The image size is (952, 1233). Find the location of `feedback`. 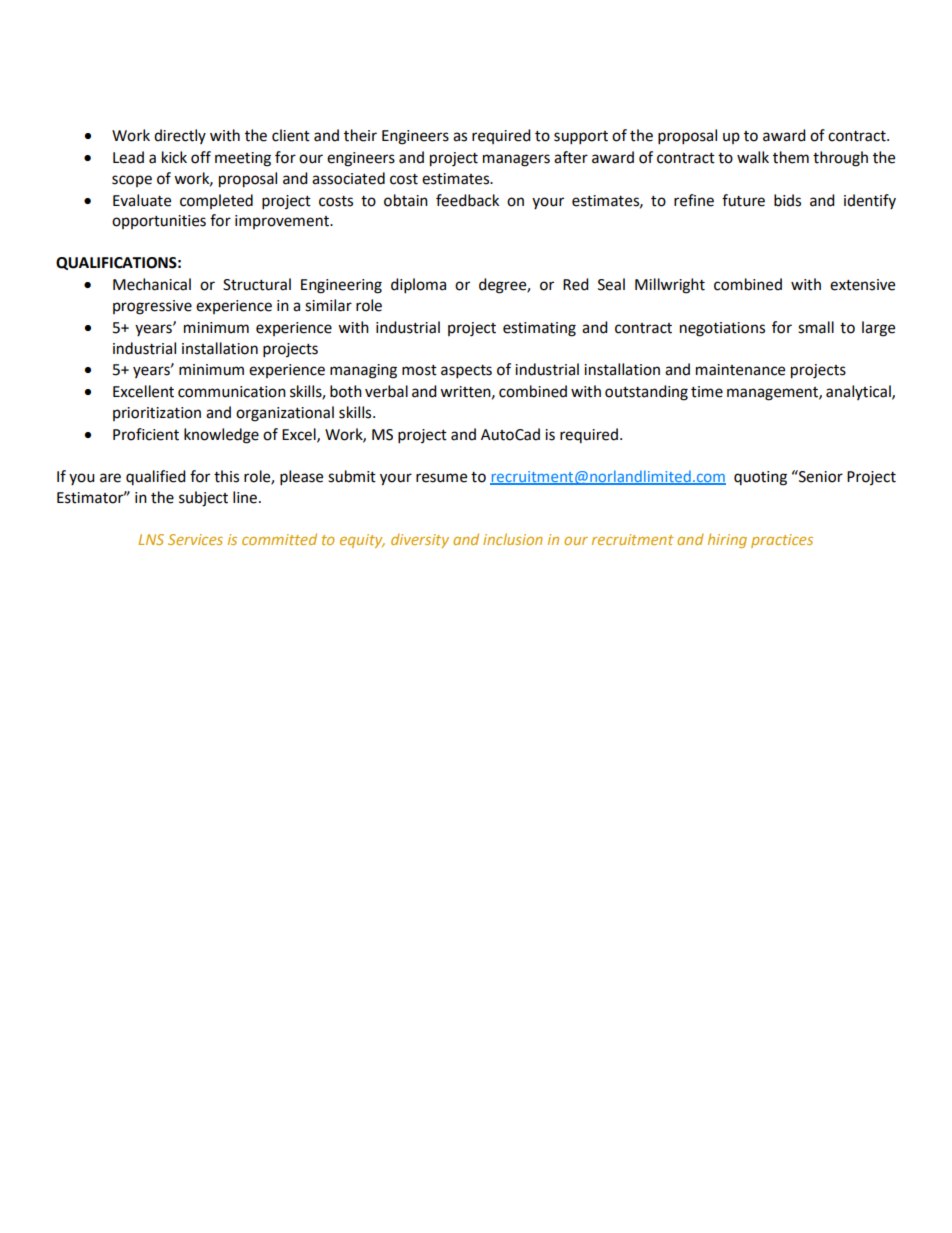

feedback is located at coordinates (467, 200).
